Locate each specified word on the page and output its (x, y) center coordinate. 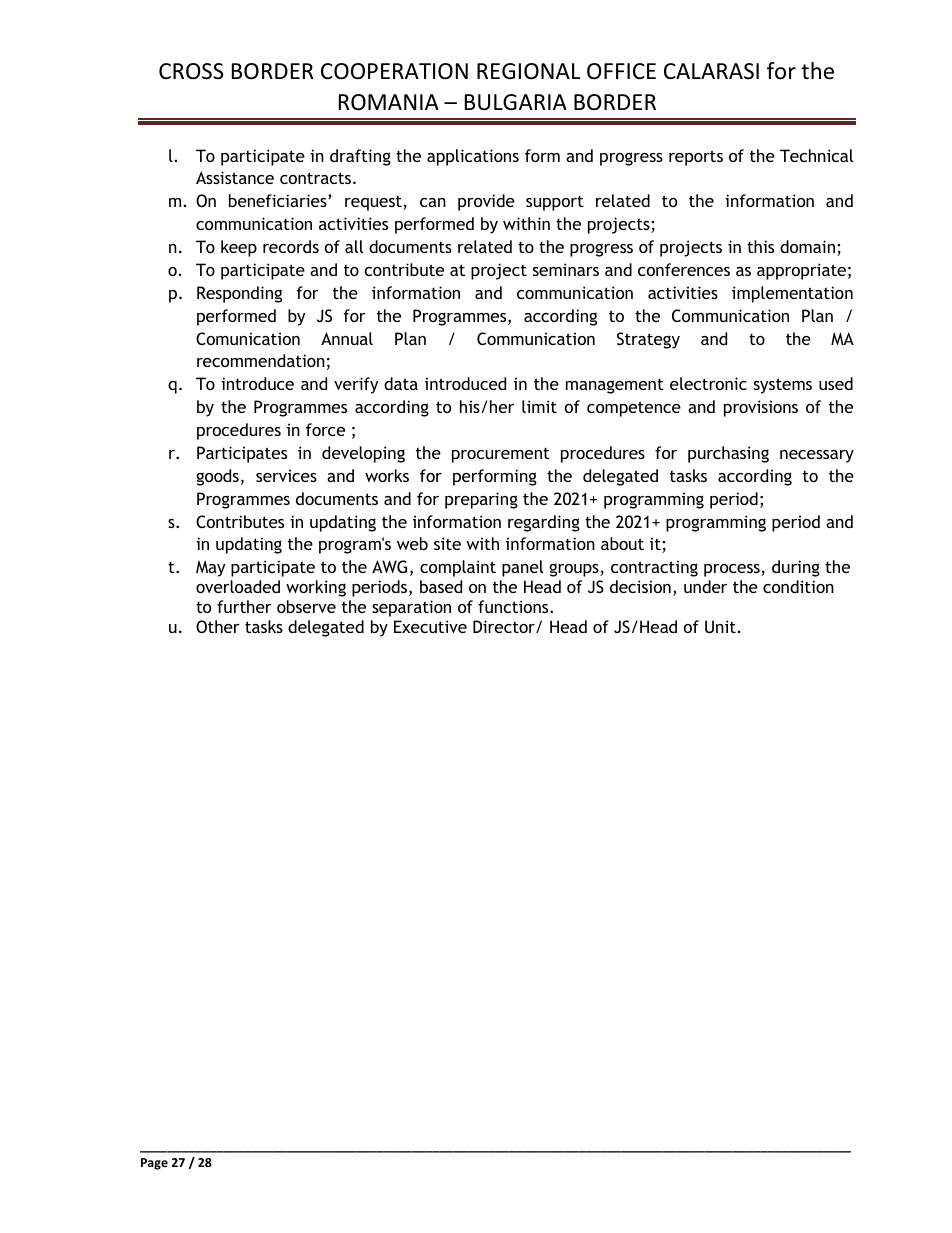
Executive (430, 626)
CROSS (191, 71)
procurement (501, 455)
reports (696, 158)
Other (218, 626)
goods (217, 477)
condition (798, 586)
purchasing (728, 454)
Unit (720, 626)
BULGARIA (516, 102)
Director (505, 626)
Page (154, 1164)
